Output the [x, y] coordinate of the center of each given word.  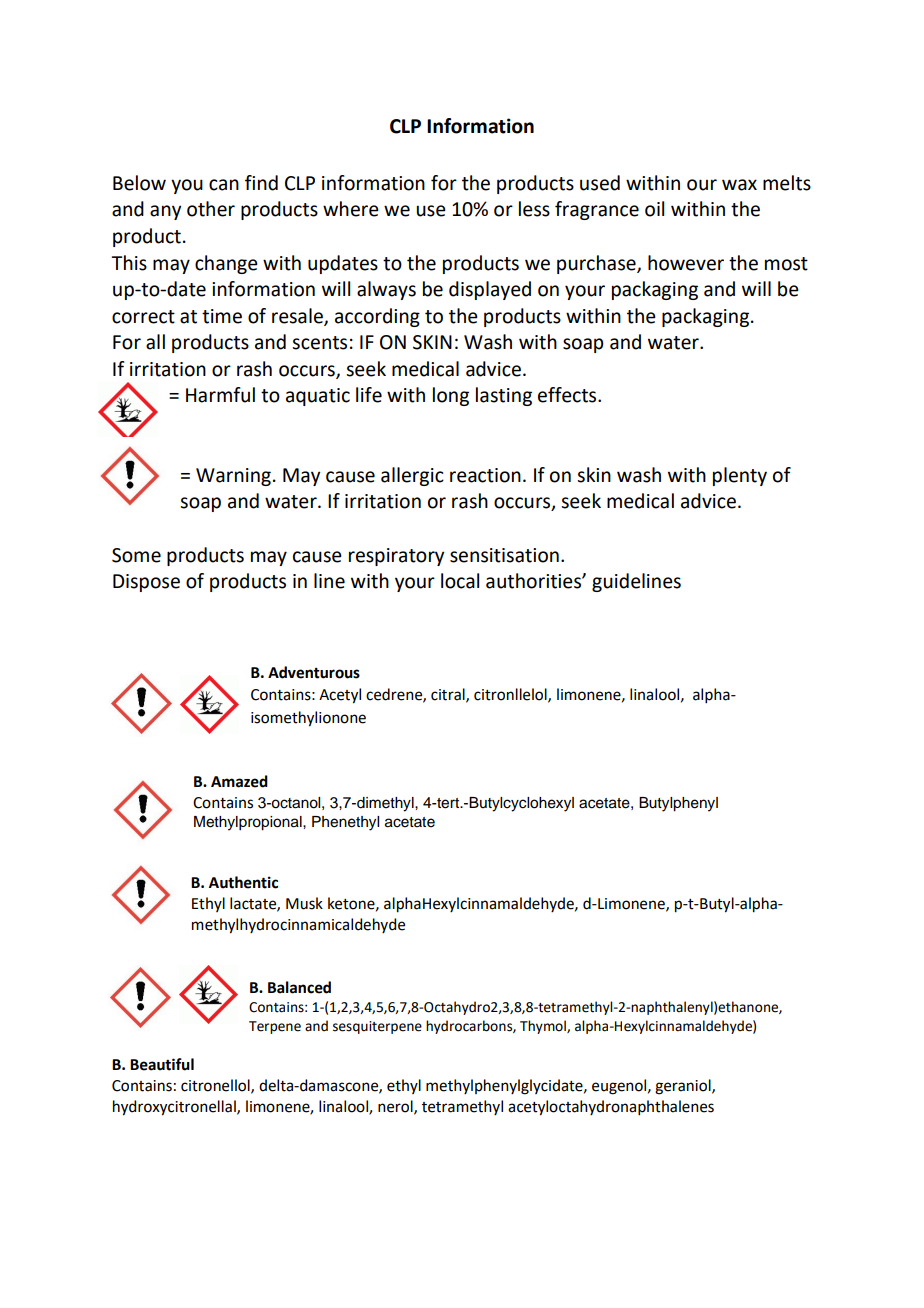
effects [568, 395]
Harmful [220, 395]
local [460, 581]
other [211, 209]
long [451, 396]
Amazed [239, 781]
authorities [534, 581]
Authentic [243, 882]
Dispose [146, 583]
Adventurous [314, 672]
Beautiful [162, 1064]
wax [739, 185]
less [534, 209]
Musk [304, 903]
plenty [740, 476]
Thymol [544, 1027]
